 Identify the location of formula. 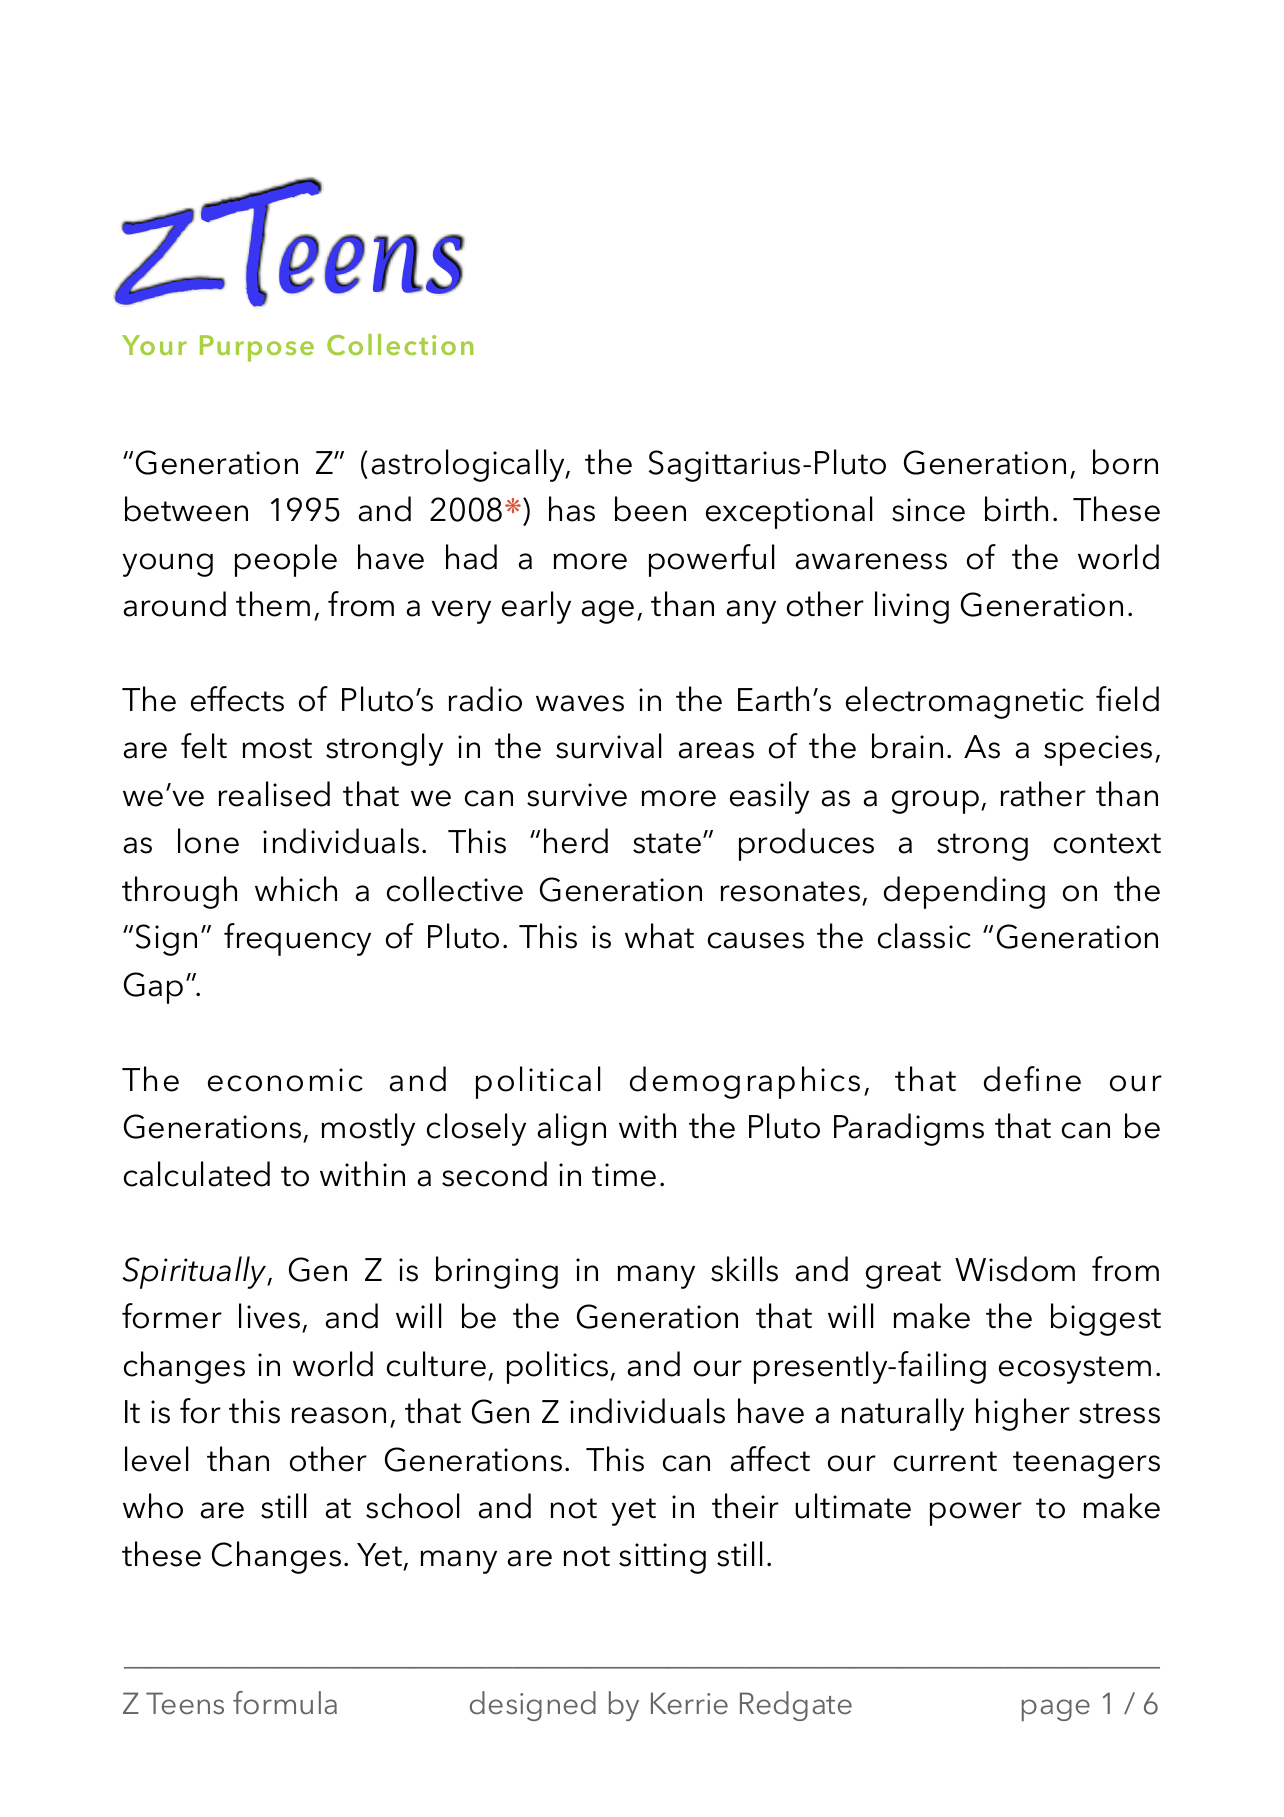
(285, 1703).
